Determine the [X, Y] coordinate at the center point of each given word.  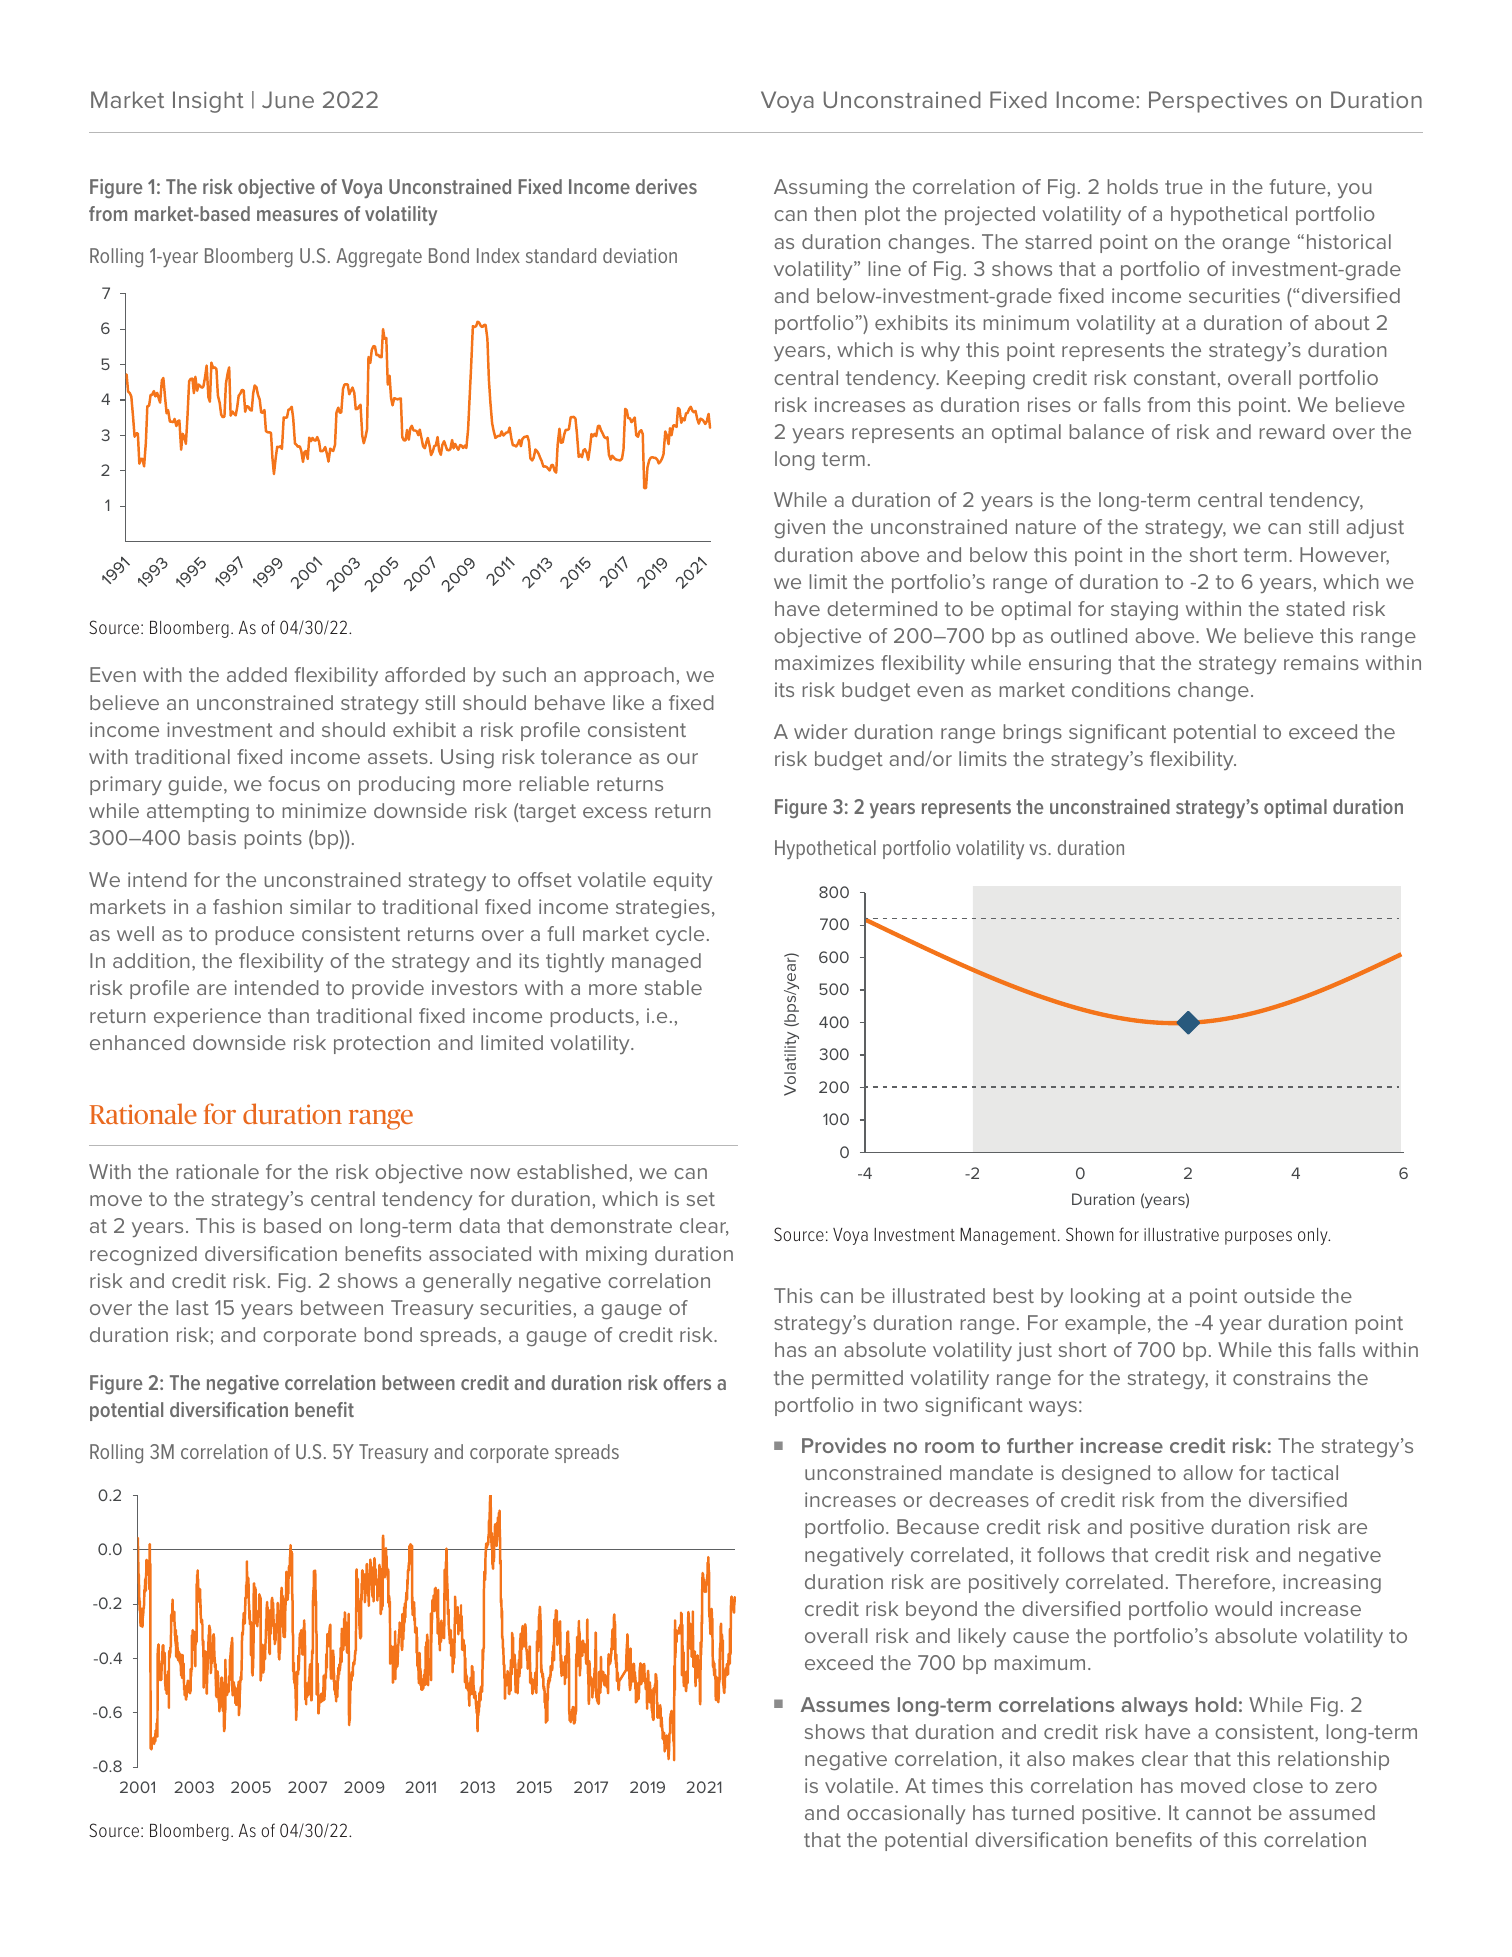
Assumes [845, 1704]
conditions [1121, 689]
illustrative [1181, 1234]
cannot [1218, 1813]
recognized [143, 1255]
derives [666, 186]
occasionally [906, 1814]
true [1184, 187]
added [257, 674]
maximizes [824, 662]
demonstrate [611, 1225]
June [288, 99]
